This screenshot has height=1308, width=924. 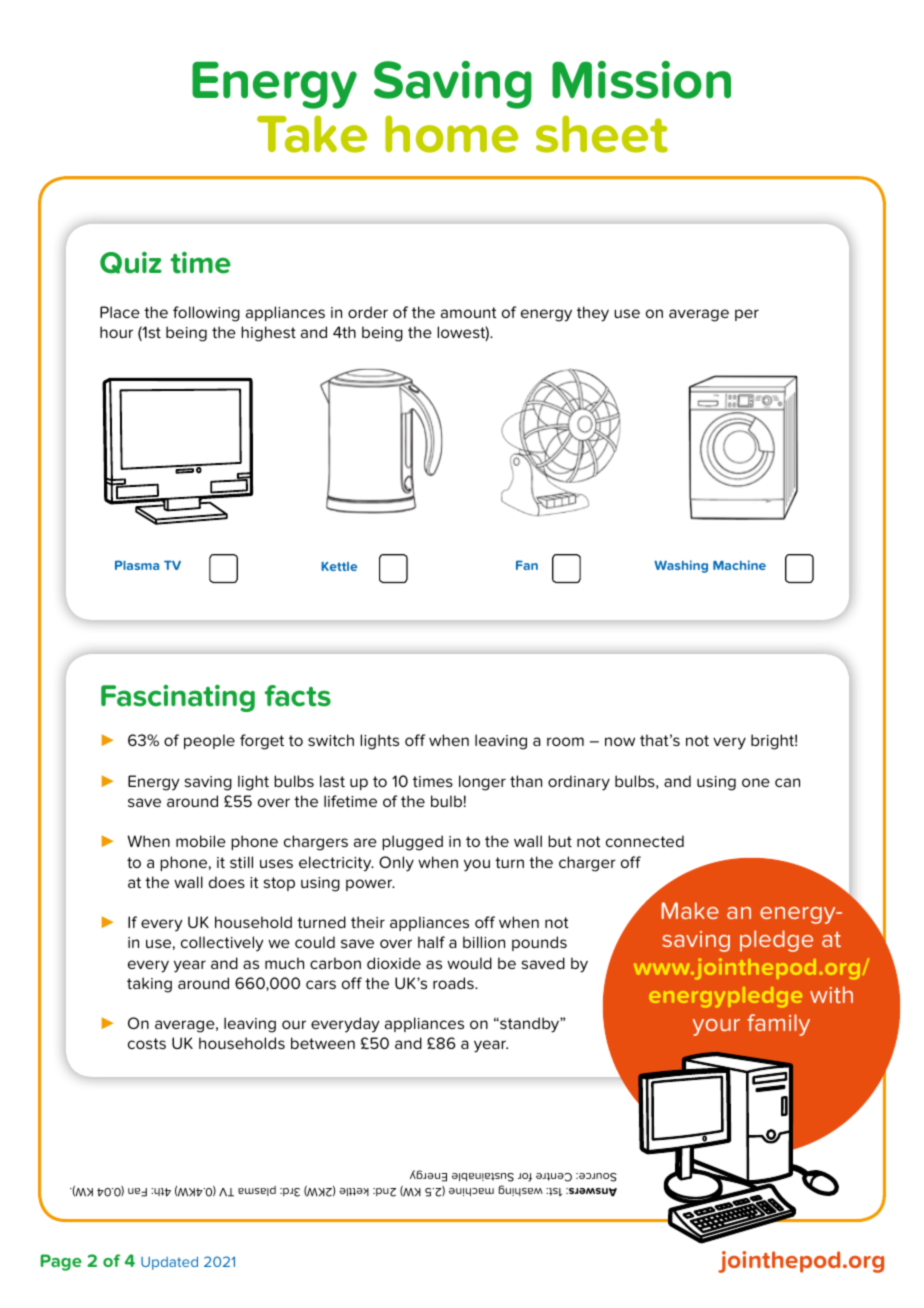 I want to click on switch, so click(x=331, y=740).
